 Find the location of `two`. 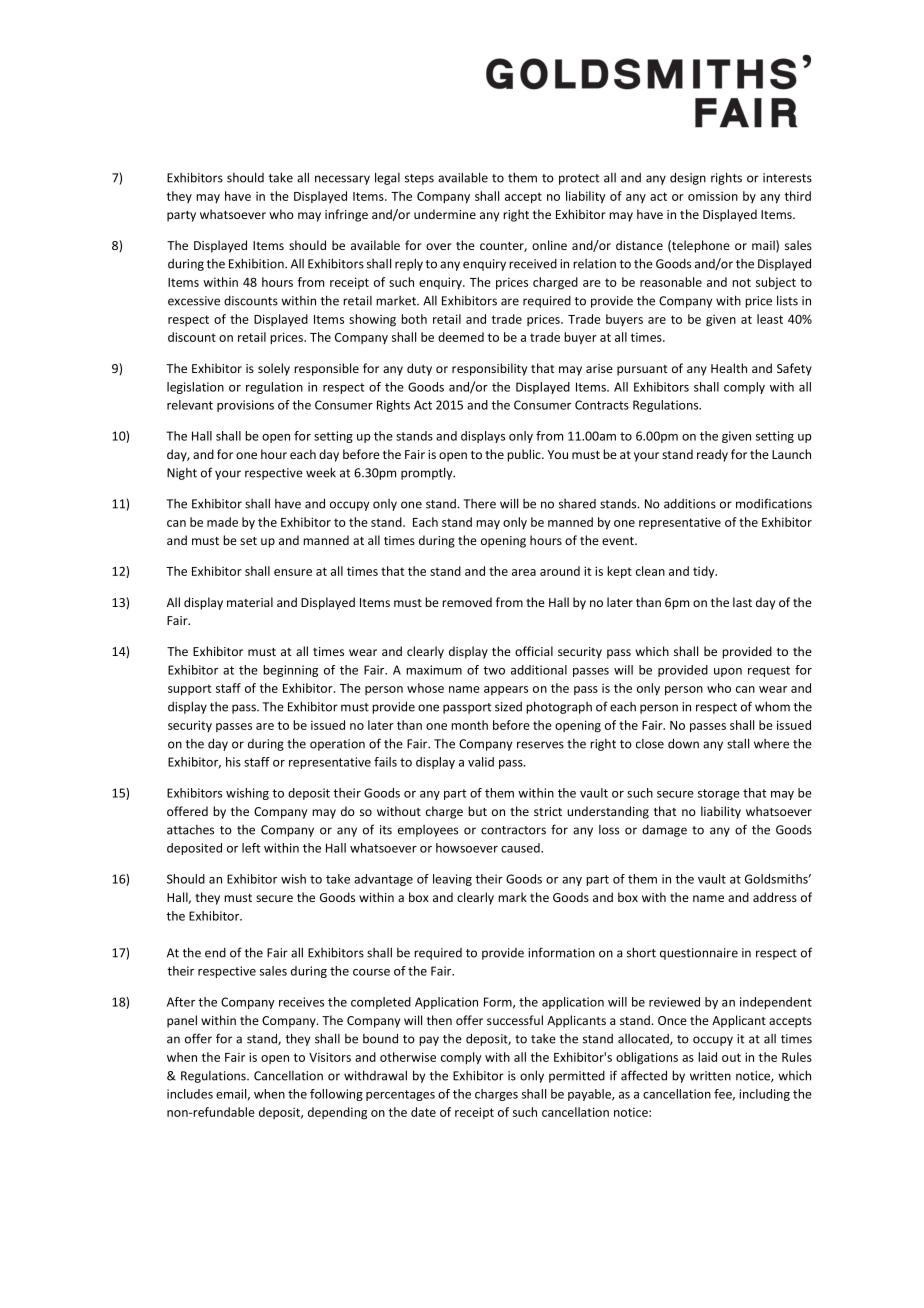

two is located at coordinates (494, 670).
